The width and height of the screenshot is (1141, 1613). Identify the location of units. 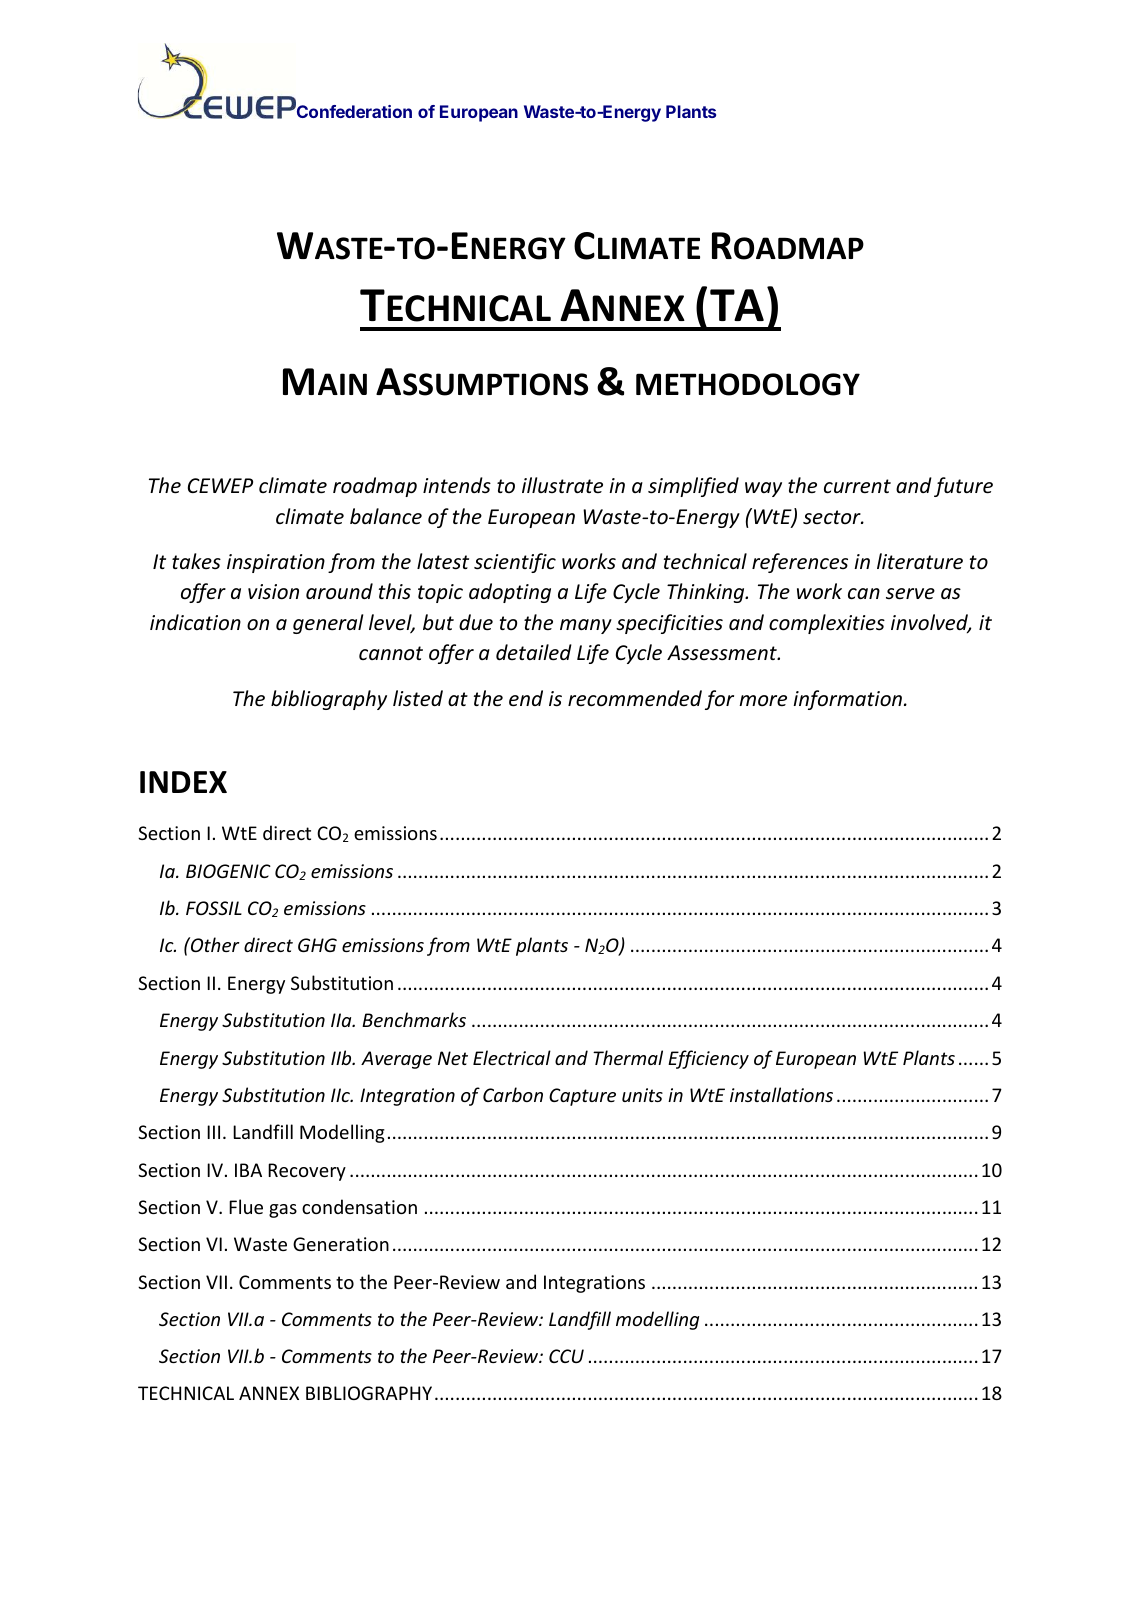
(642, 1095).
